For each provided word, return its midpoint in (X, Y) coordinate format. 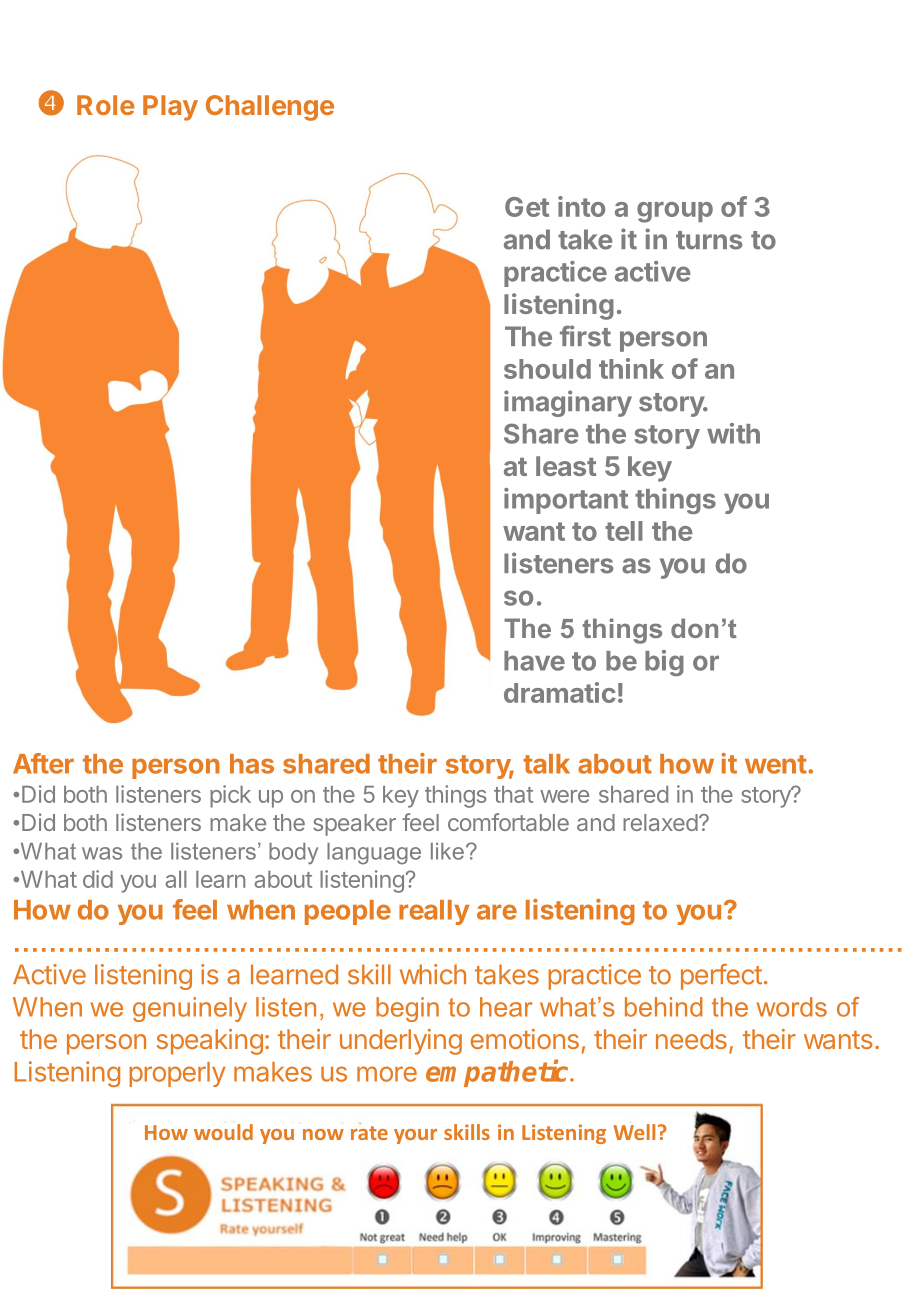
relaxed (660, 822)
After (43, 763)
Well (634, 1132)
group (675, 212)
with (733, 433)
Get (527, 207)
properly (177, 1074)
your (415, 1136)
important (566, 501)
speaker (354, 825)
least (566, 466)
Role (105, 105)
